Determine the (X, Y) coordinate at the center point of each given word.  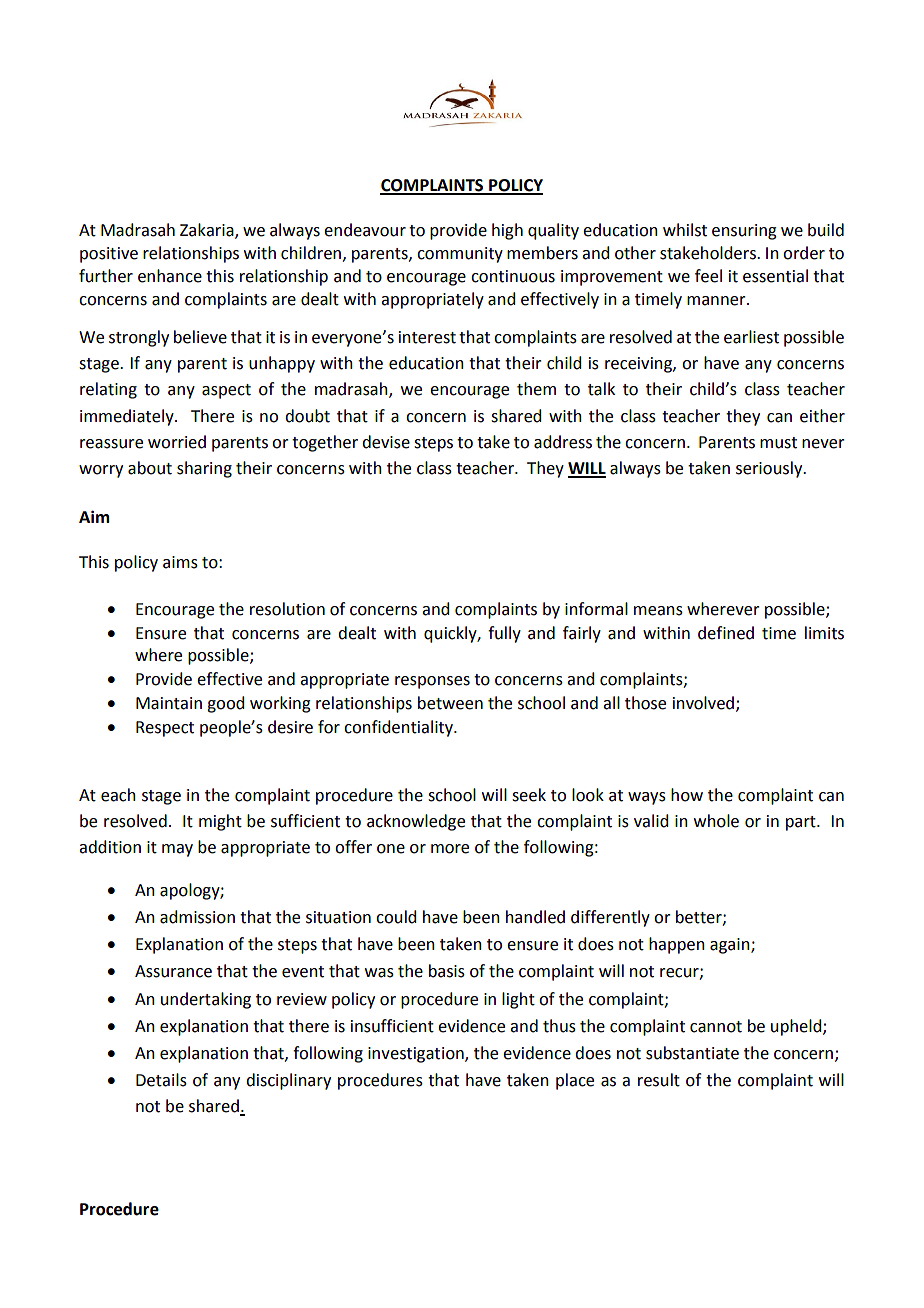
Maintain (169, 703)
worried (177, 442)
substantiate (692, 1053)
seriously (770, 469)
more (450, 849)
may (177, 850)
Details (161, 1080)
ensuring (744, 232)
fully (504, 634)
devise (386, 442)
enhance (170, 276)
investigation (417, 1055)
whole (716, 821)
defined (726, 633)
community (460, 255)
